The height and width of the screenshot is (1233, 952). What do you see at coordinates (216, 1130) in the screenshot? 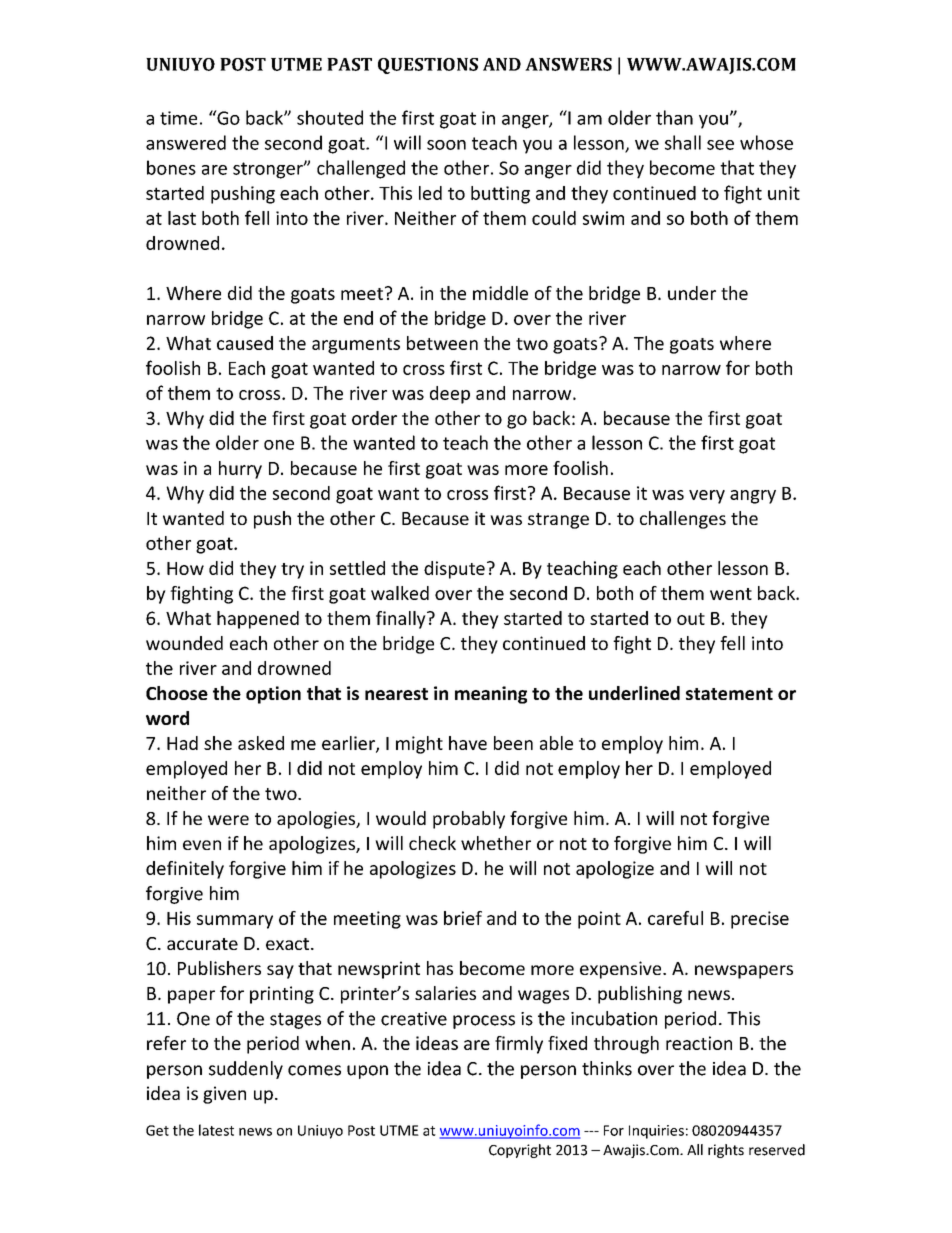
I see `latest` at bounding box center [216, 1130].
